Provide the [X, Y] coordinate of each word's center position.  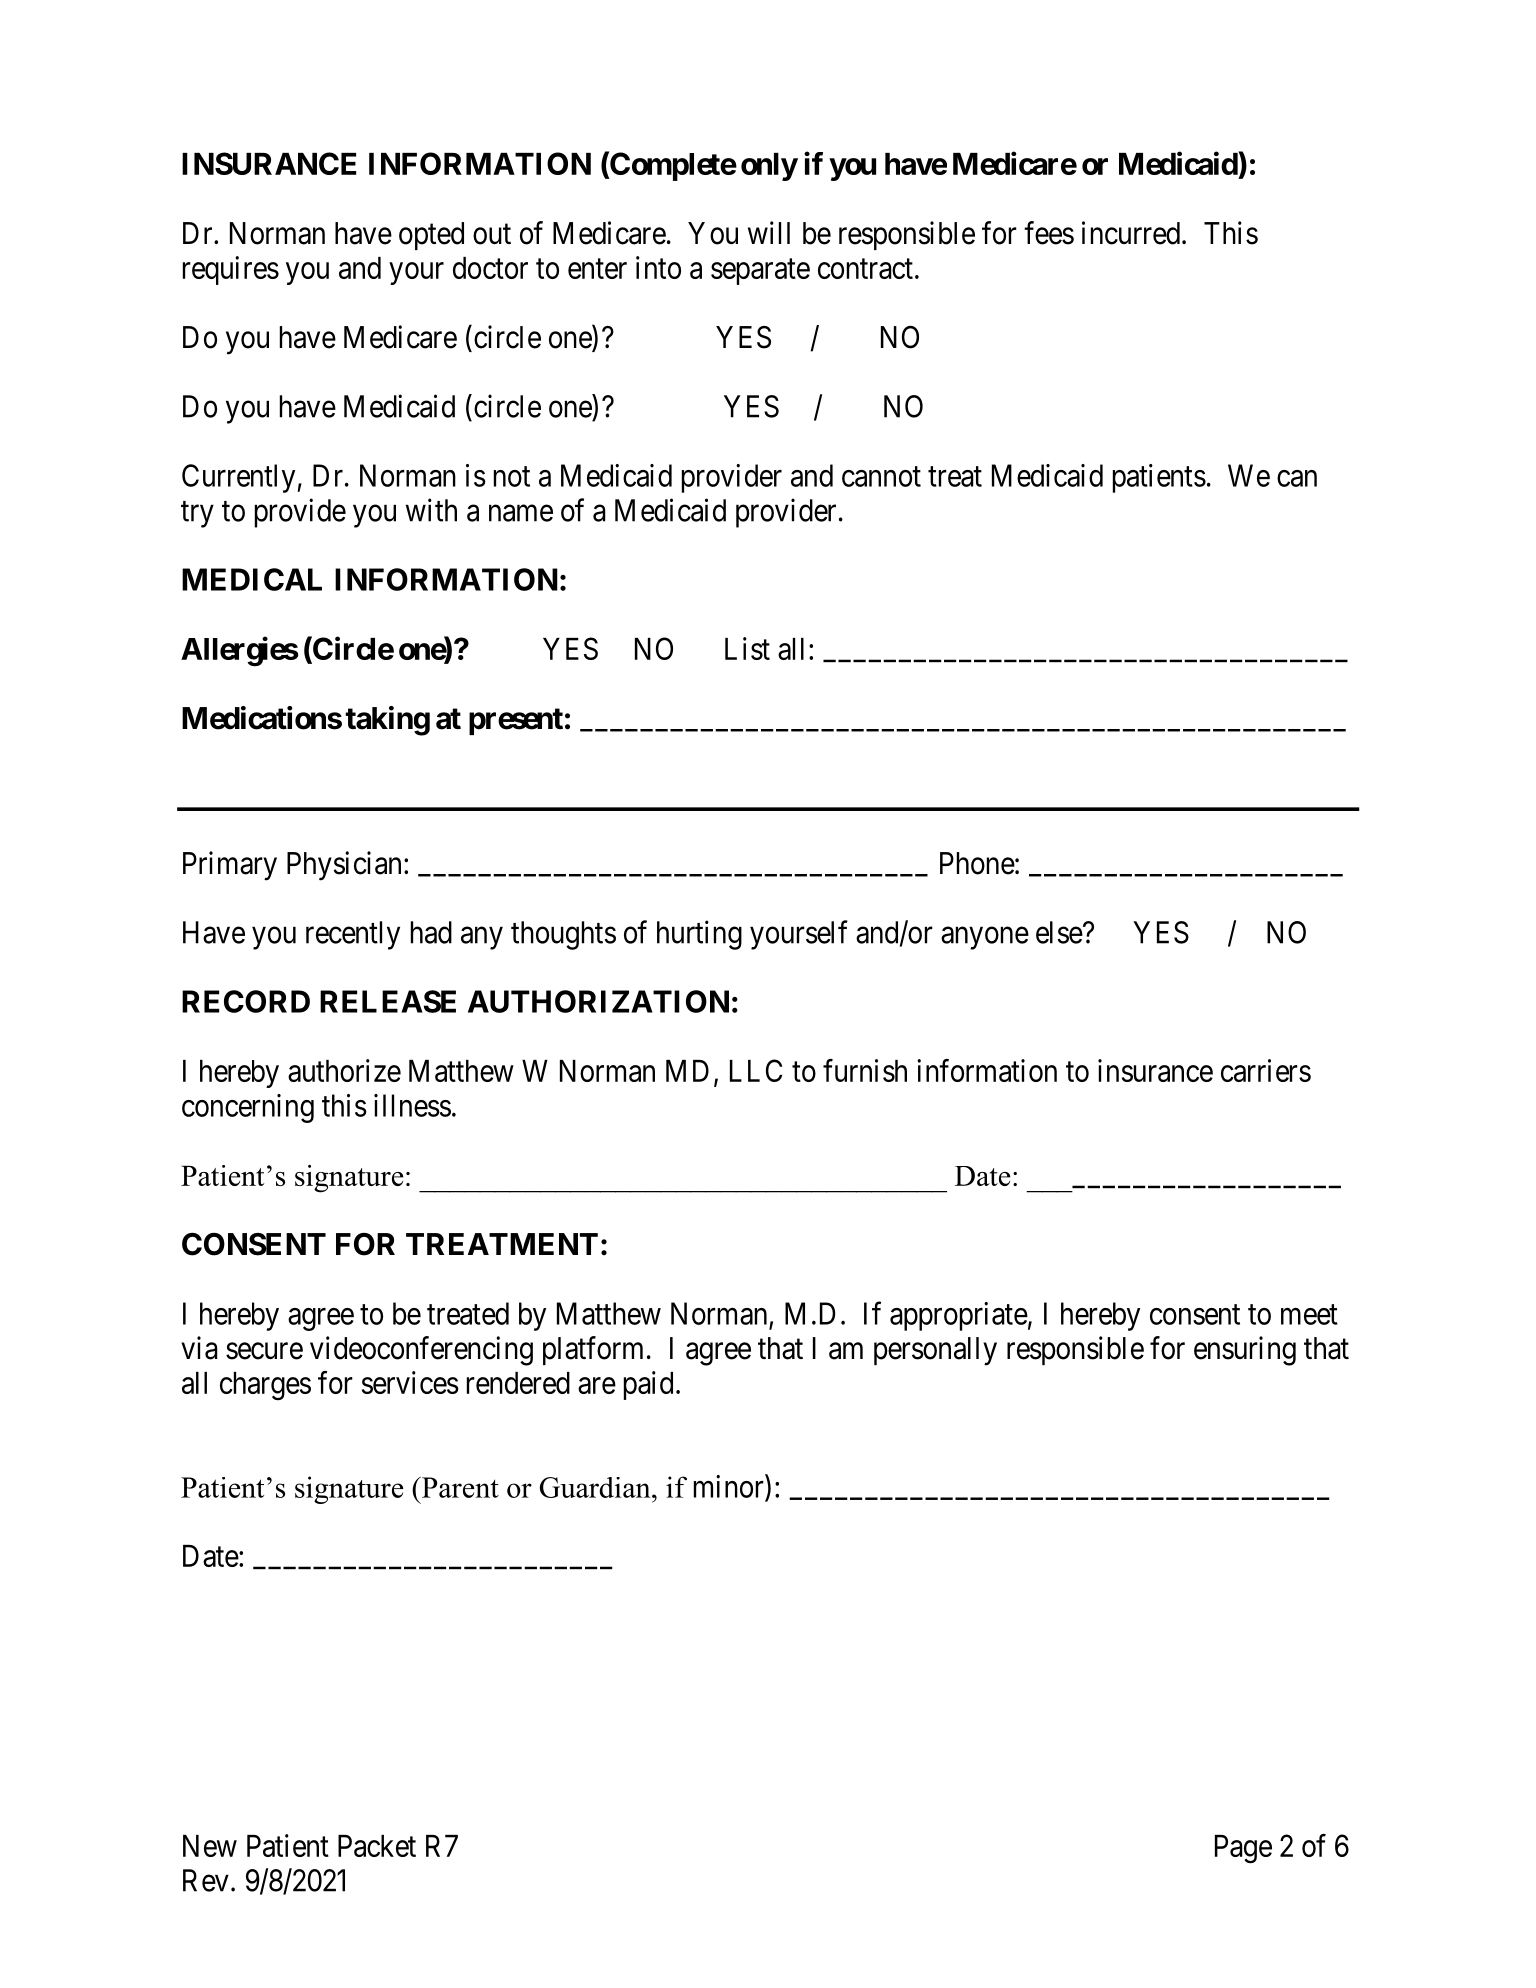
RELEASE [388, 1001]
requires [231, 270]
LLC [756, 1070]
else [1059, 932]
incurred [1132, 233]
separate [760, 272]
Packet [377, 1846]
